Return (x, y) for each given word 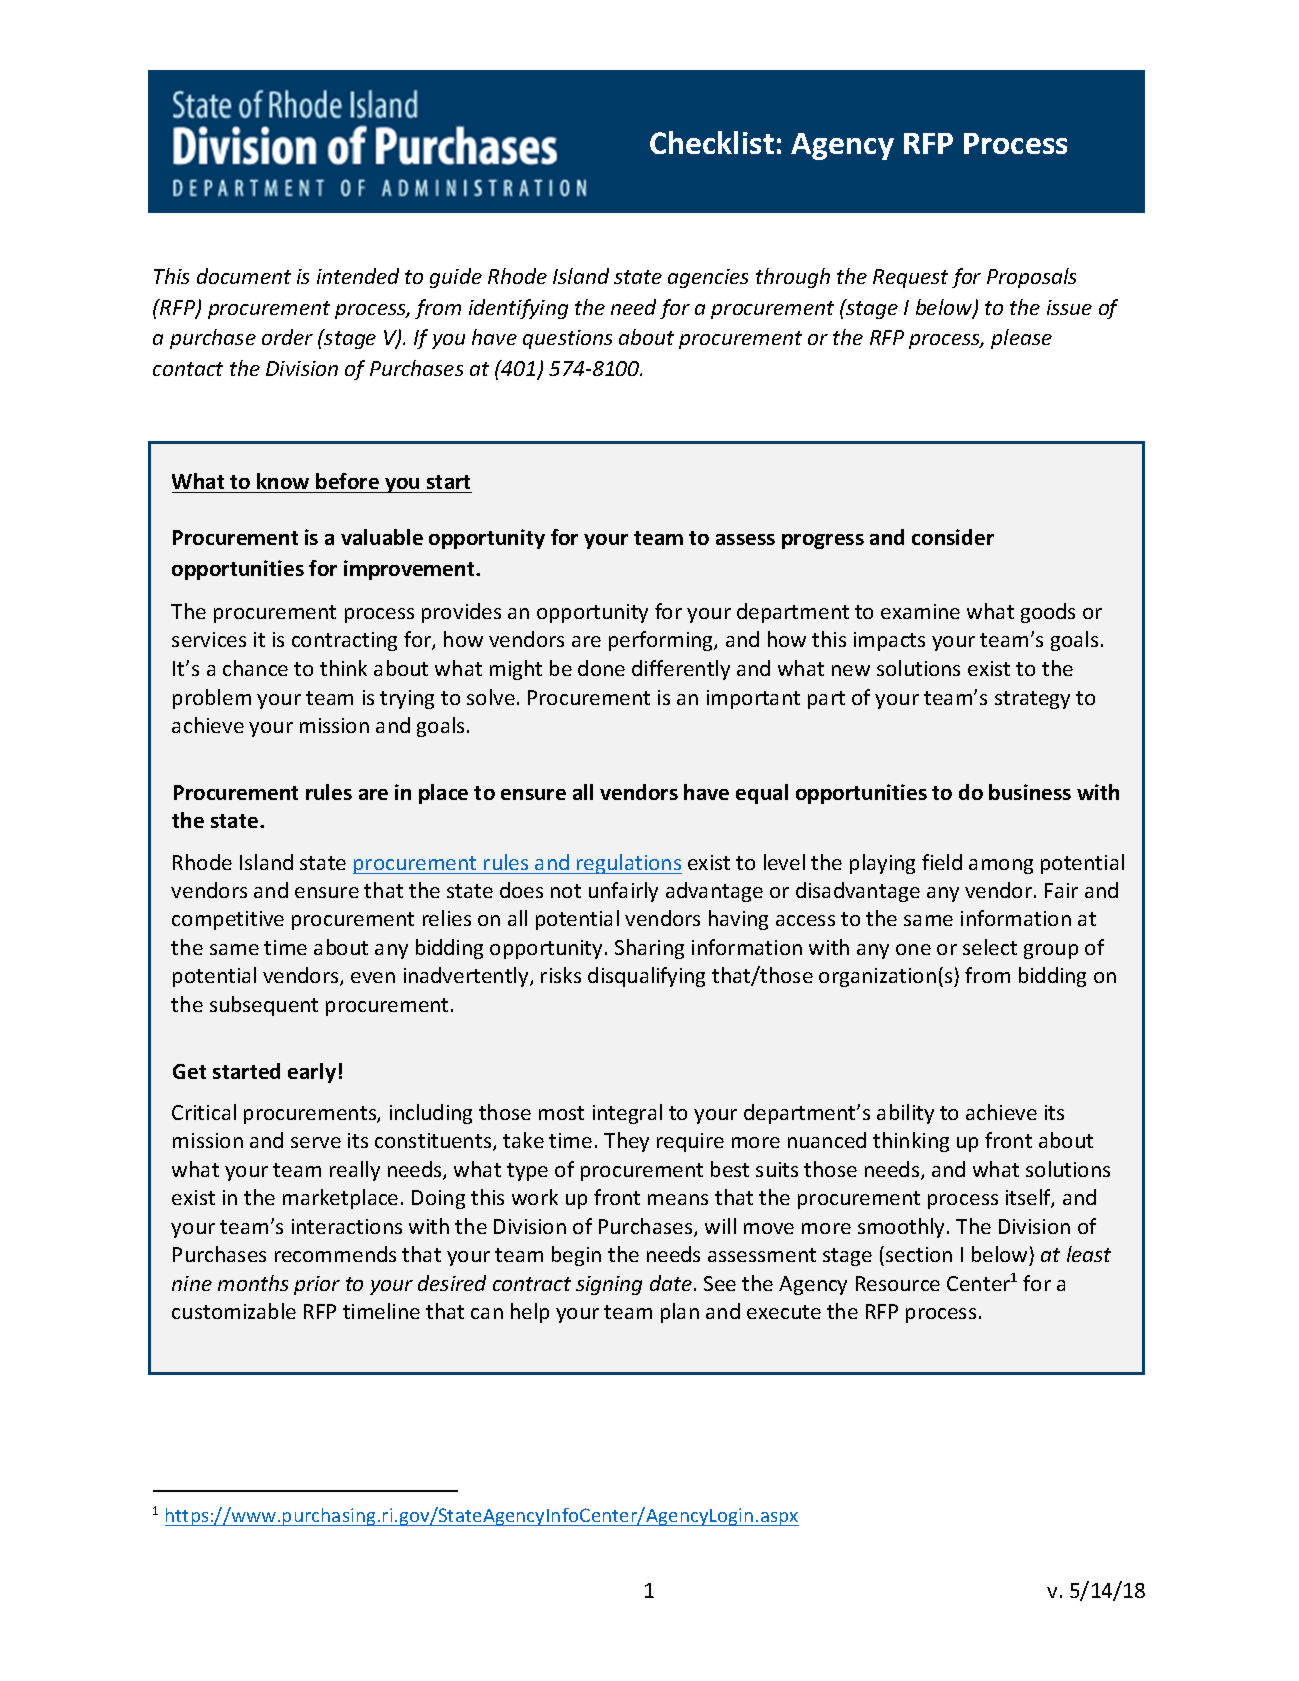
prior (317, 1285)
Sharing (649, 949)
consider (953, 537)
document (244, 276)
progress (823, 541)
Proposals (1031, 278)
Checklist (712, 142)
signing (609, 1285)
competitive (228, 920)
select (990, 947)
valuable (382, 537)
